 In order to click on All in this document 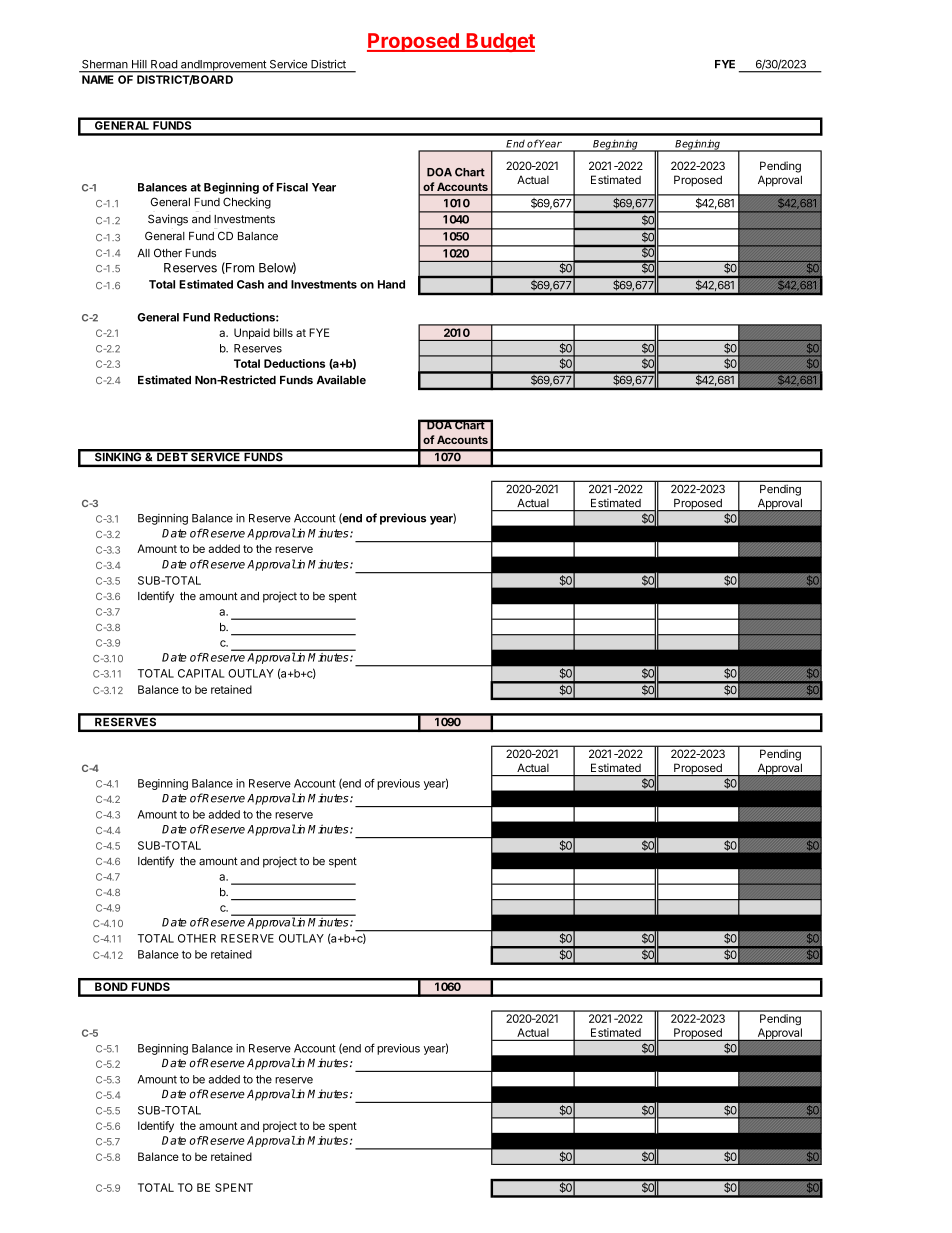, I will do `click(143, 253)`.
